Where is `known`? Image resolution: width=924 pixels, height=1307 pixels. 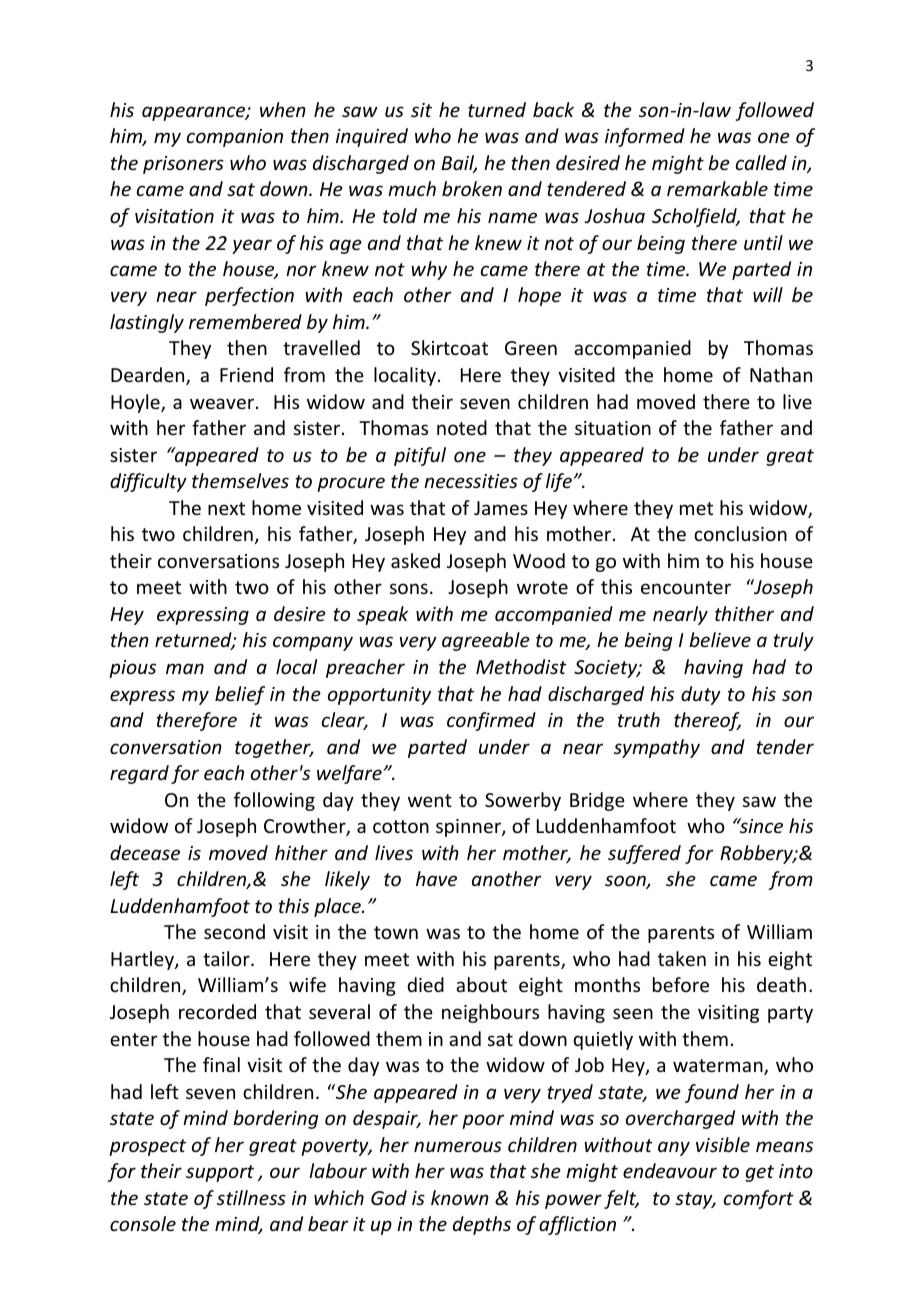
known is located at coordinates (460, 1197).
